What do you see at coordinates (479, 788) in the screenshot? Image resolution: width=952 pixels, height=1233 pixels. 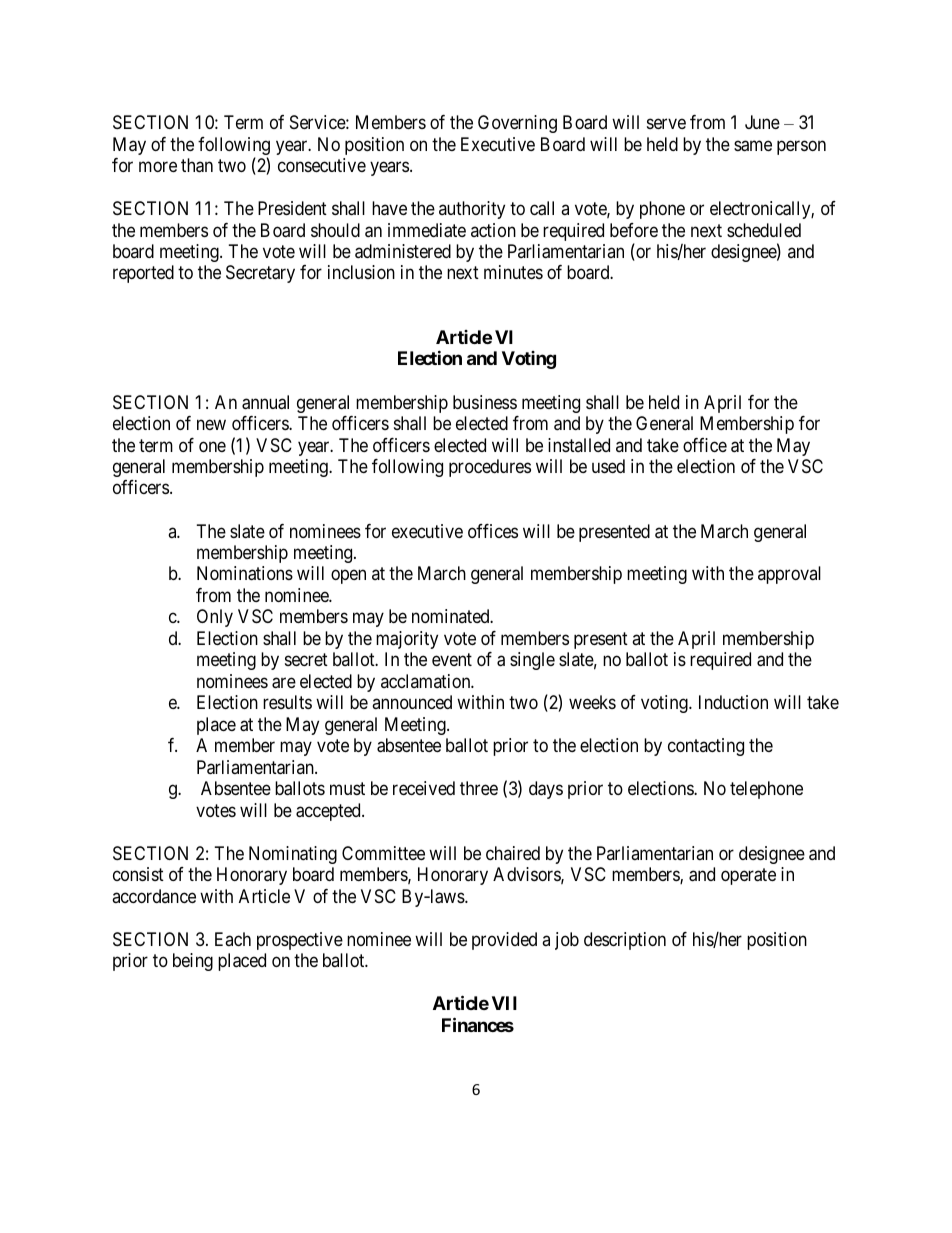 I see `three` at bounding box center [479, 788].
